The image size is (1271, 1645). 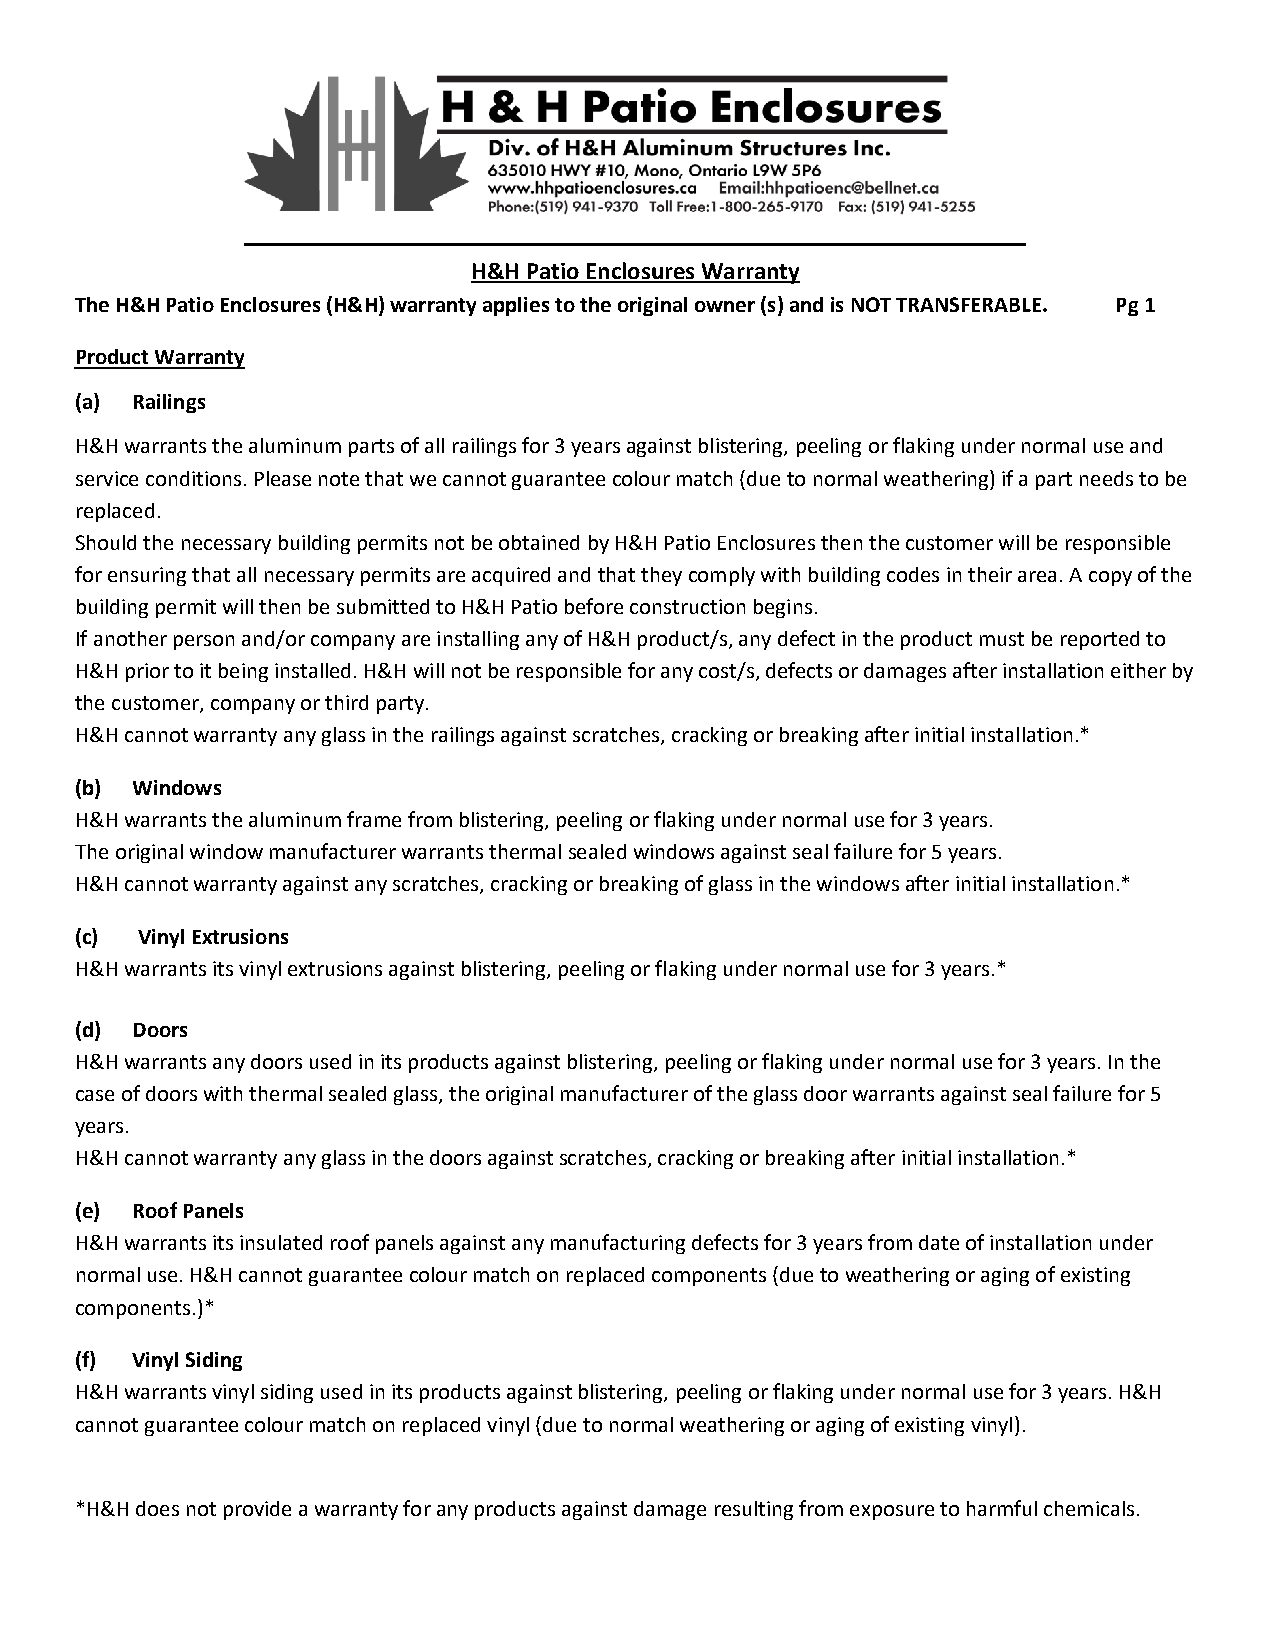 I want to click on conditions, so click(x=193, y=478).
